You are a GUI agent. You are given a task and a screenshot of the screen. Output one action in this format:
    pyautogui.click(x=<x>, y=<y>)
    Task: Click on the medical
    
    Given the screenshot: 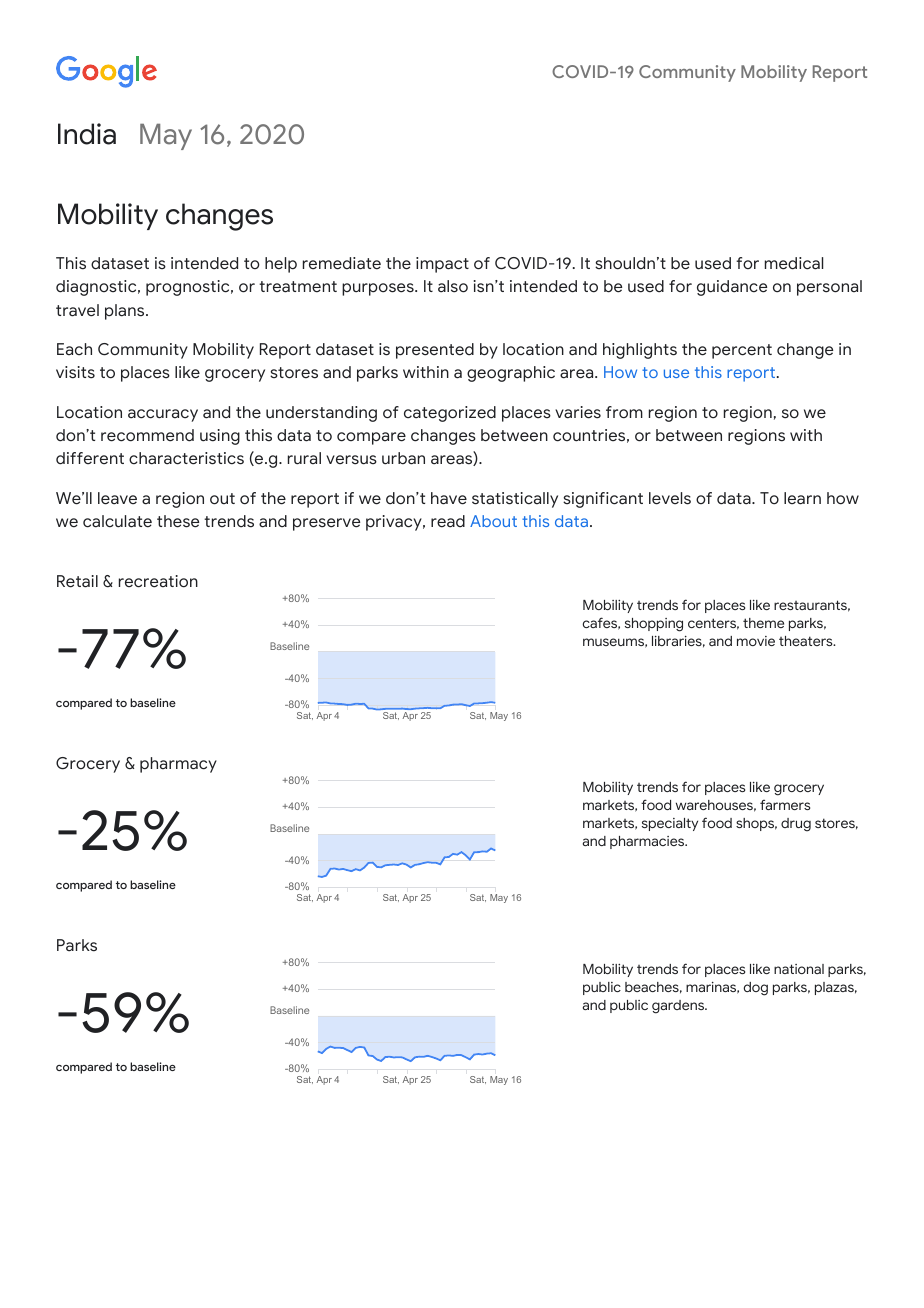 What is the action you would take?
    pyautogui.click(x=794, y=263)
